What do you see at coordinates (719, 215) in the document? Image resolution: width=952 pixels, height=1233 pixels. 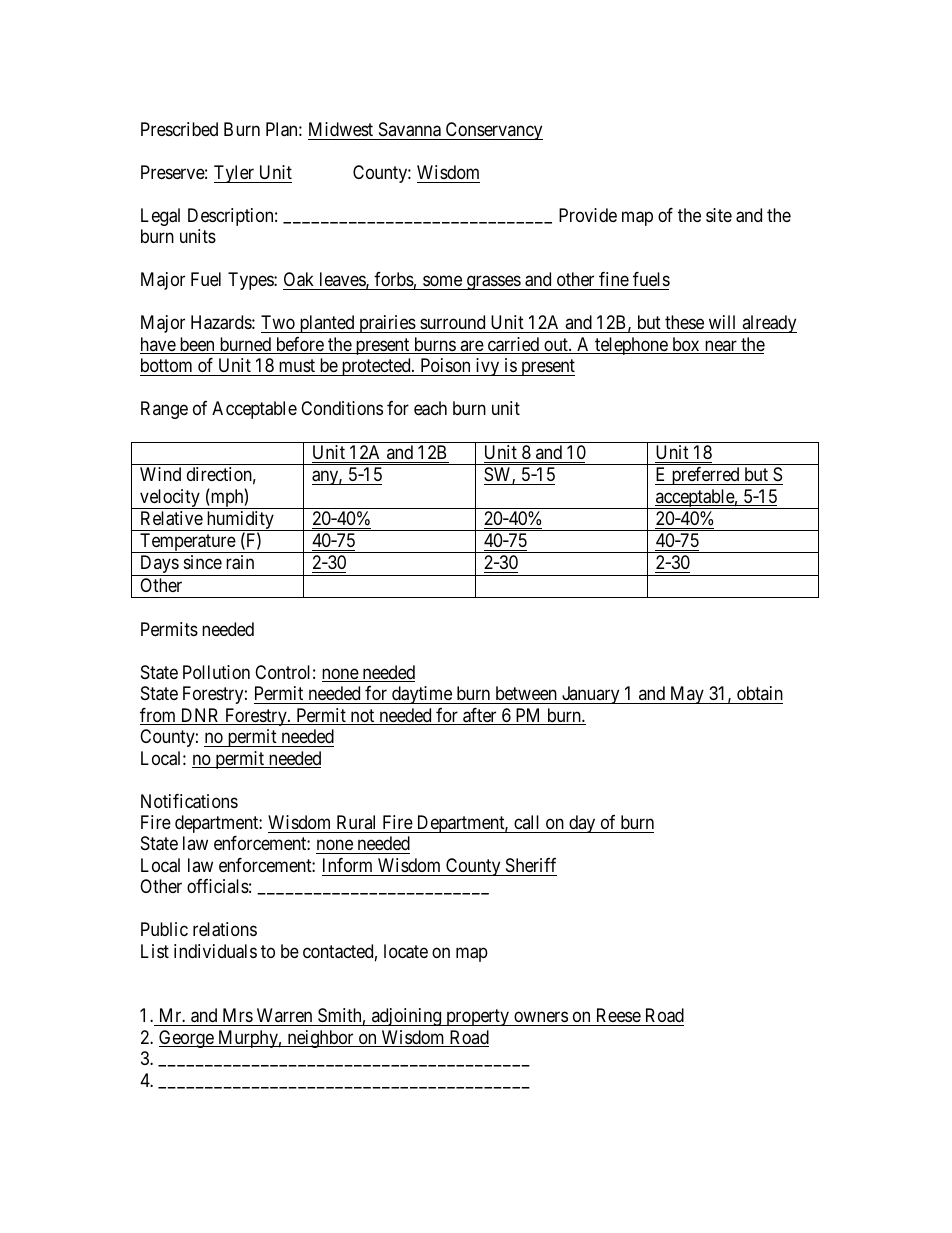 I see `site` at bounding box center [719, 215].
